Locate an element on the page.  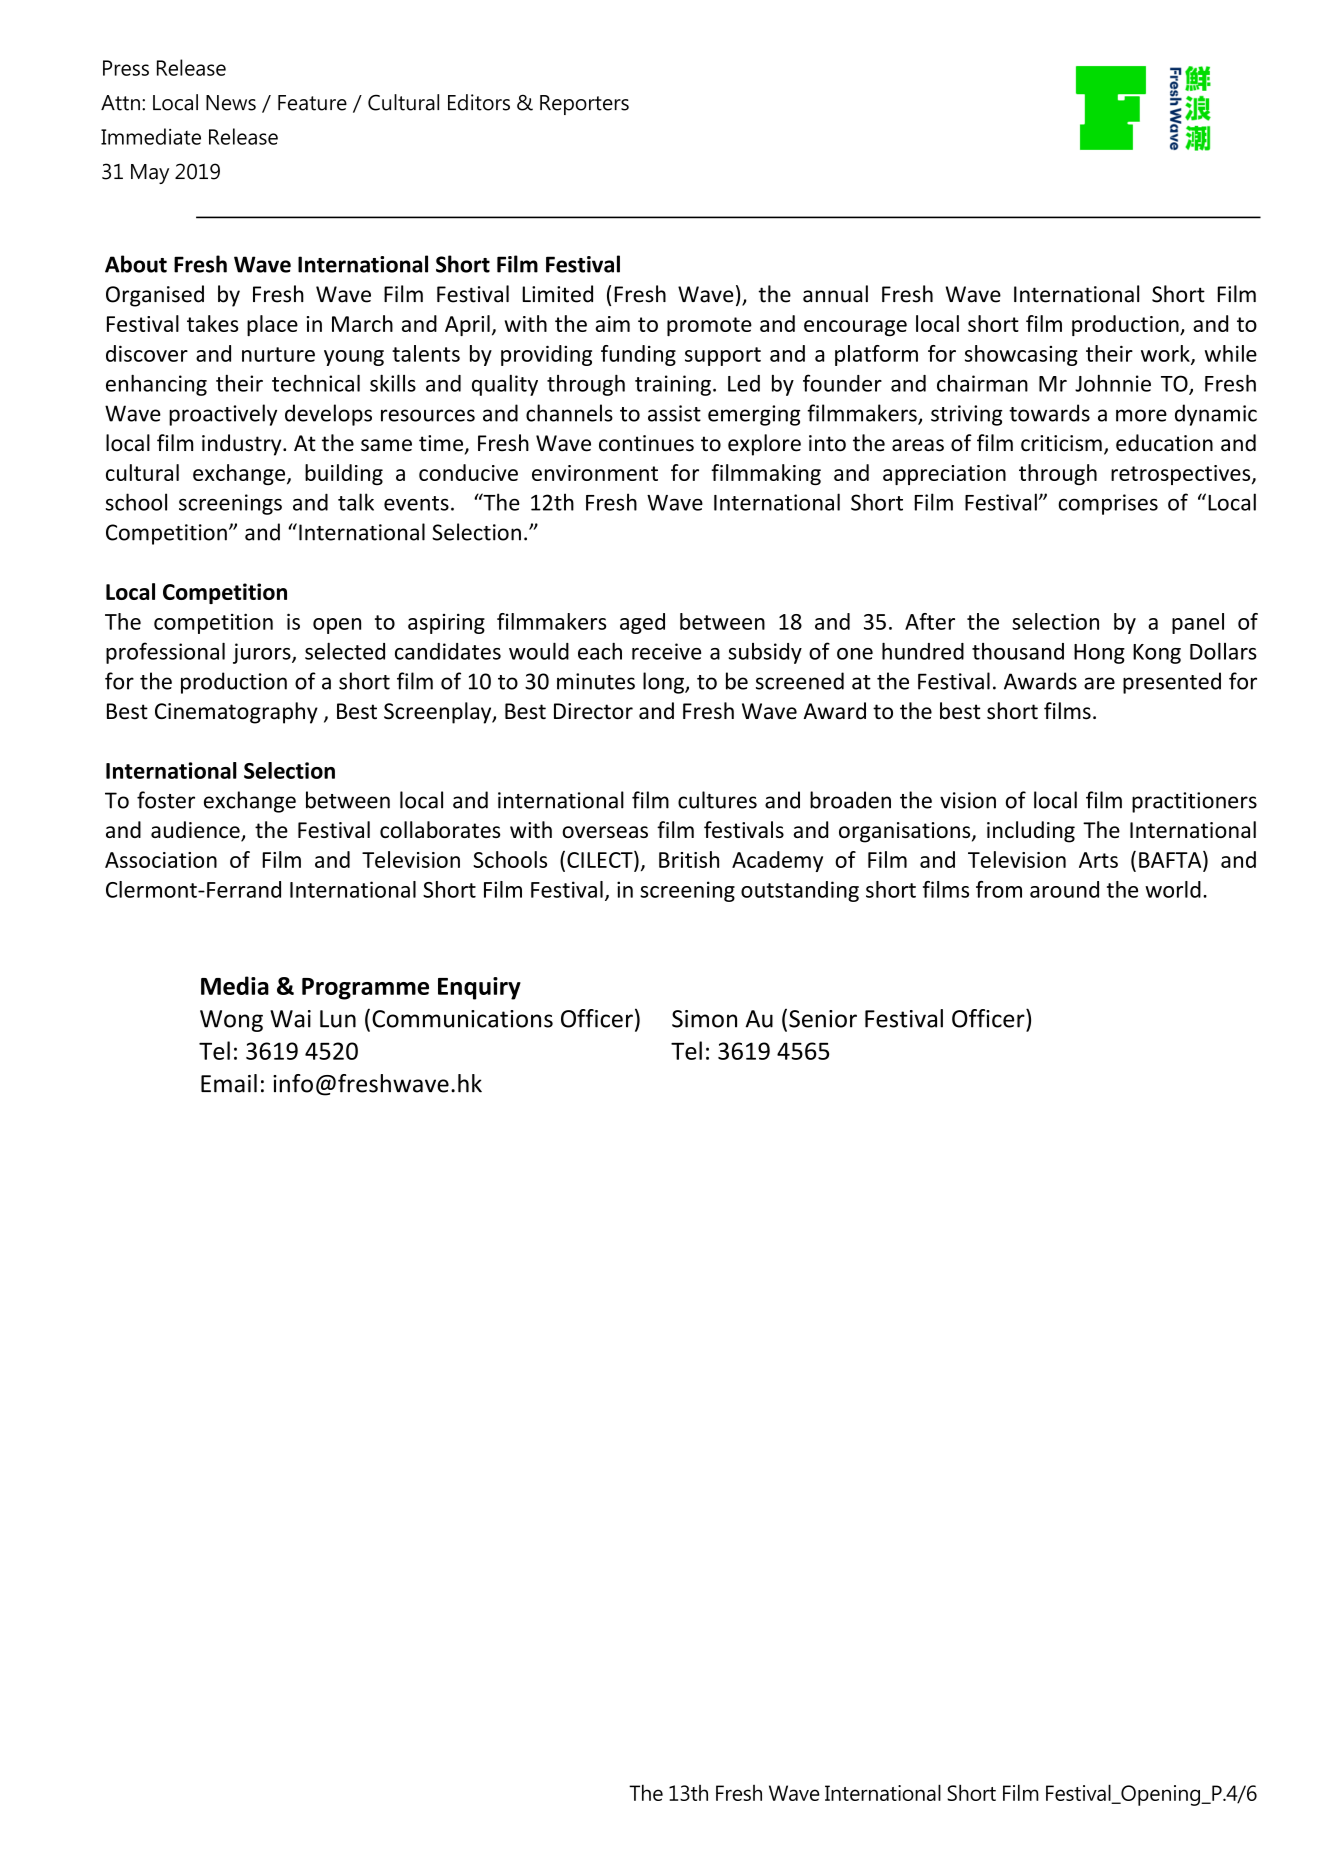
jurors is located at coordinates (263, 653).
